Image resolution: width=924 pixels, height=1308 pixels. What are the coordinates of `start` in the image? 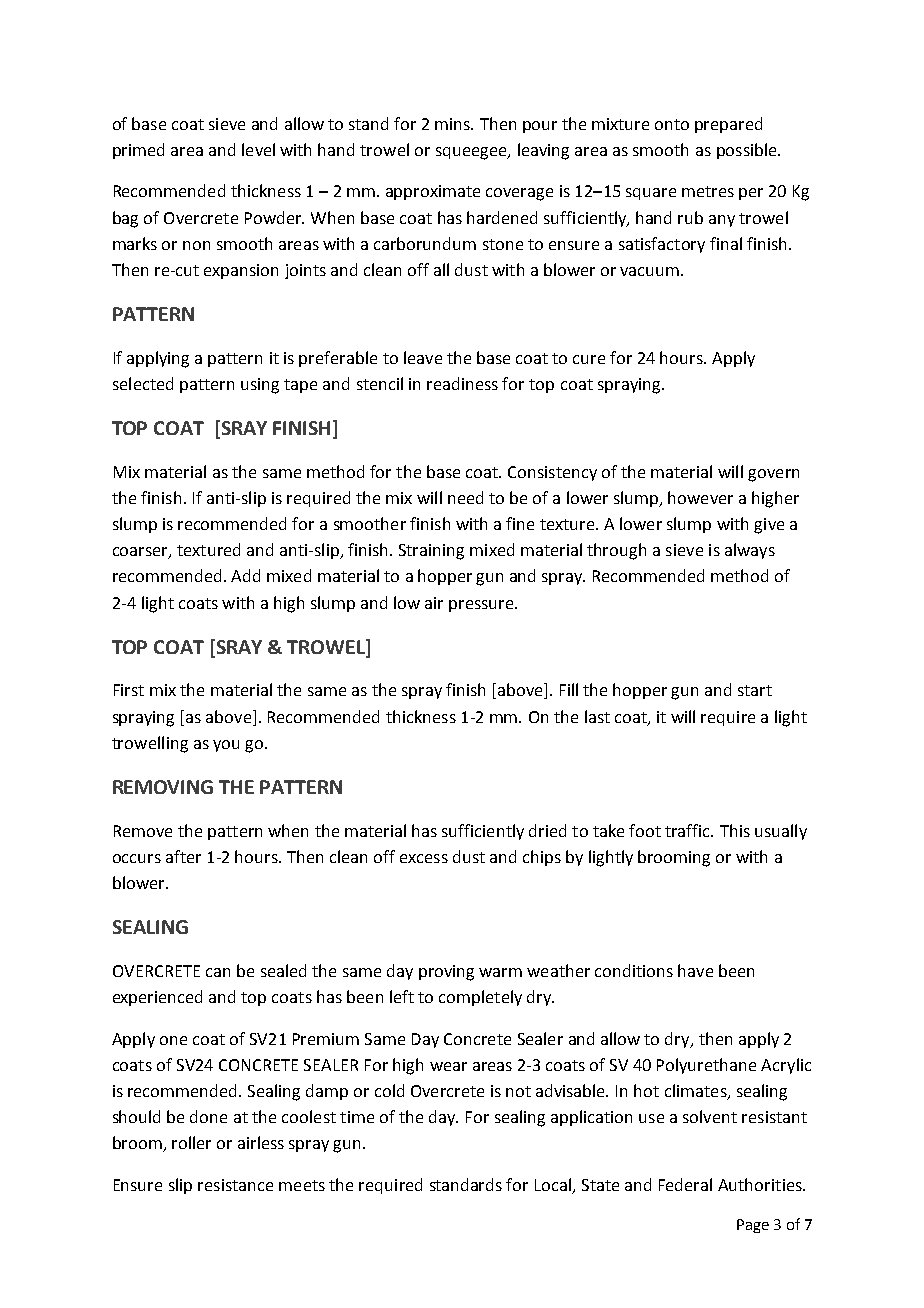 It's located at (755, 690).
